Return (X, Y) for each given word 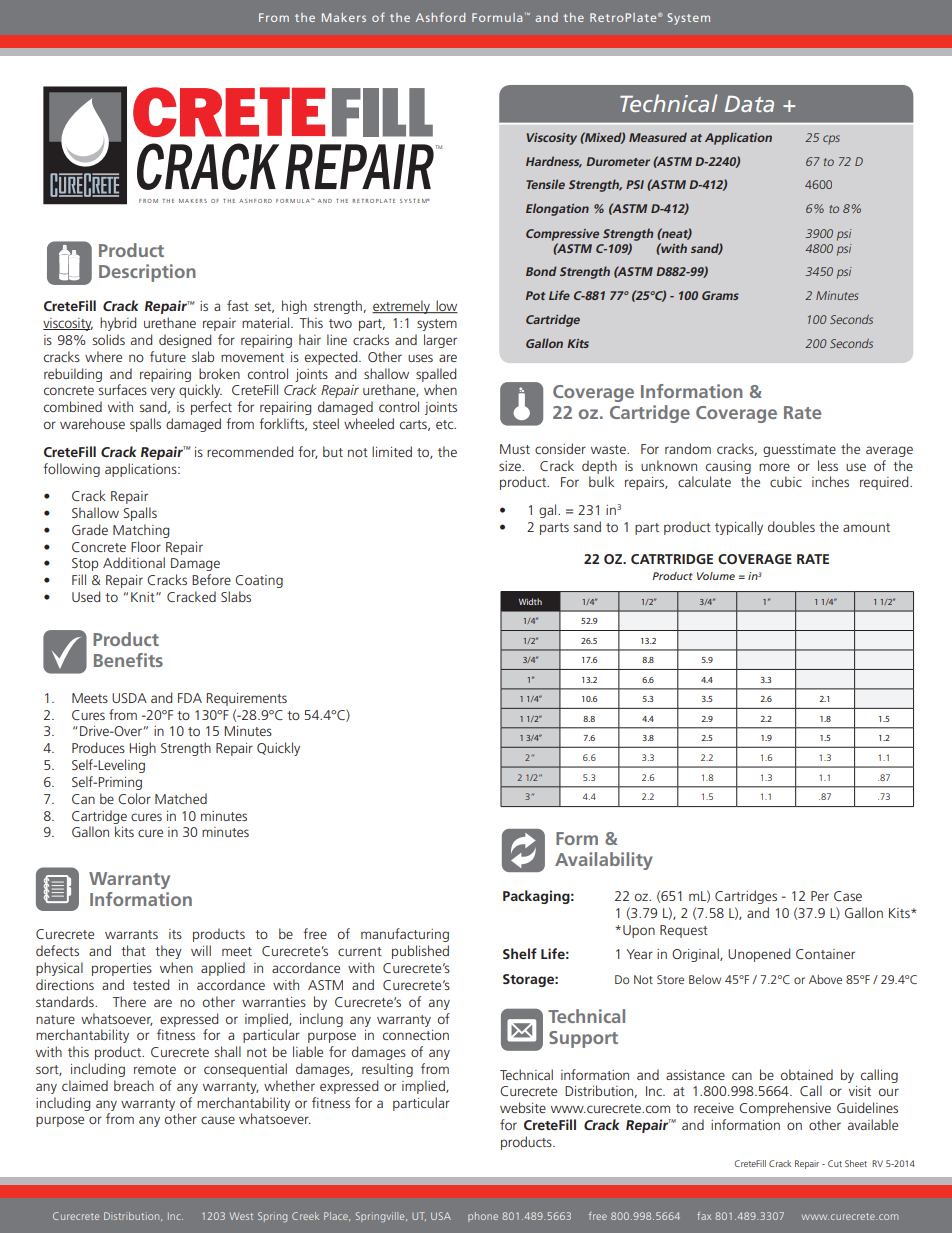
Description (147, 273)
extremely (402, 307)
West (241, 1216)
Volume (716, 576)
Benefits (128, 660)
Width (530, 601)
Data (749, 104)
